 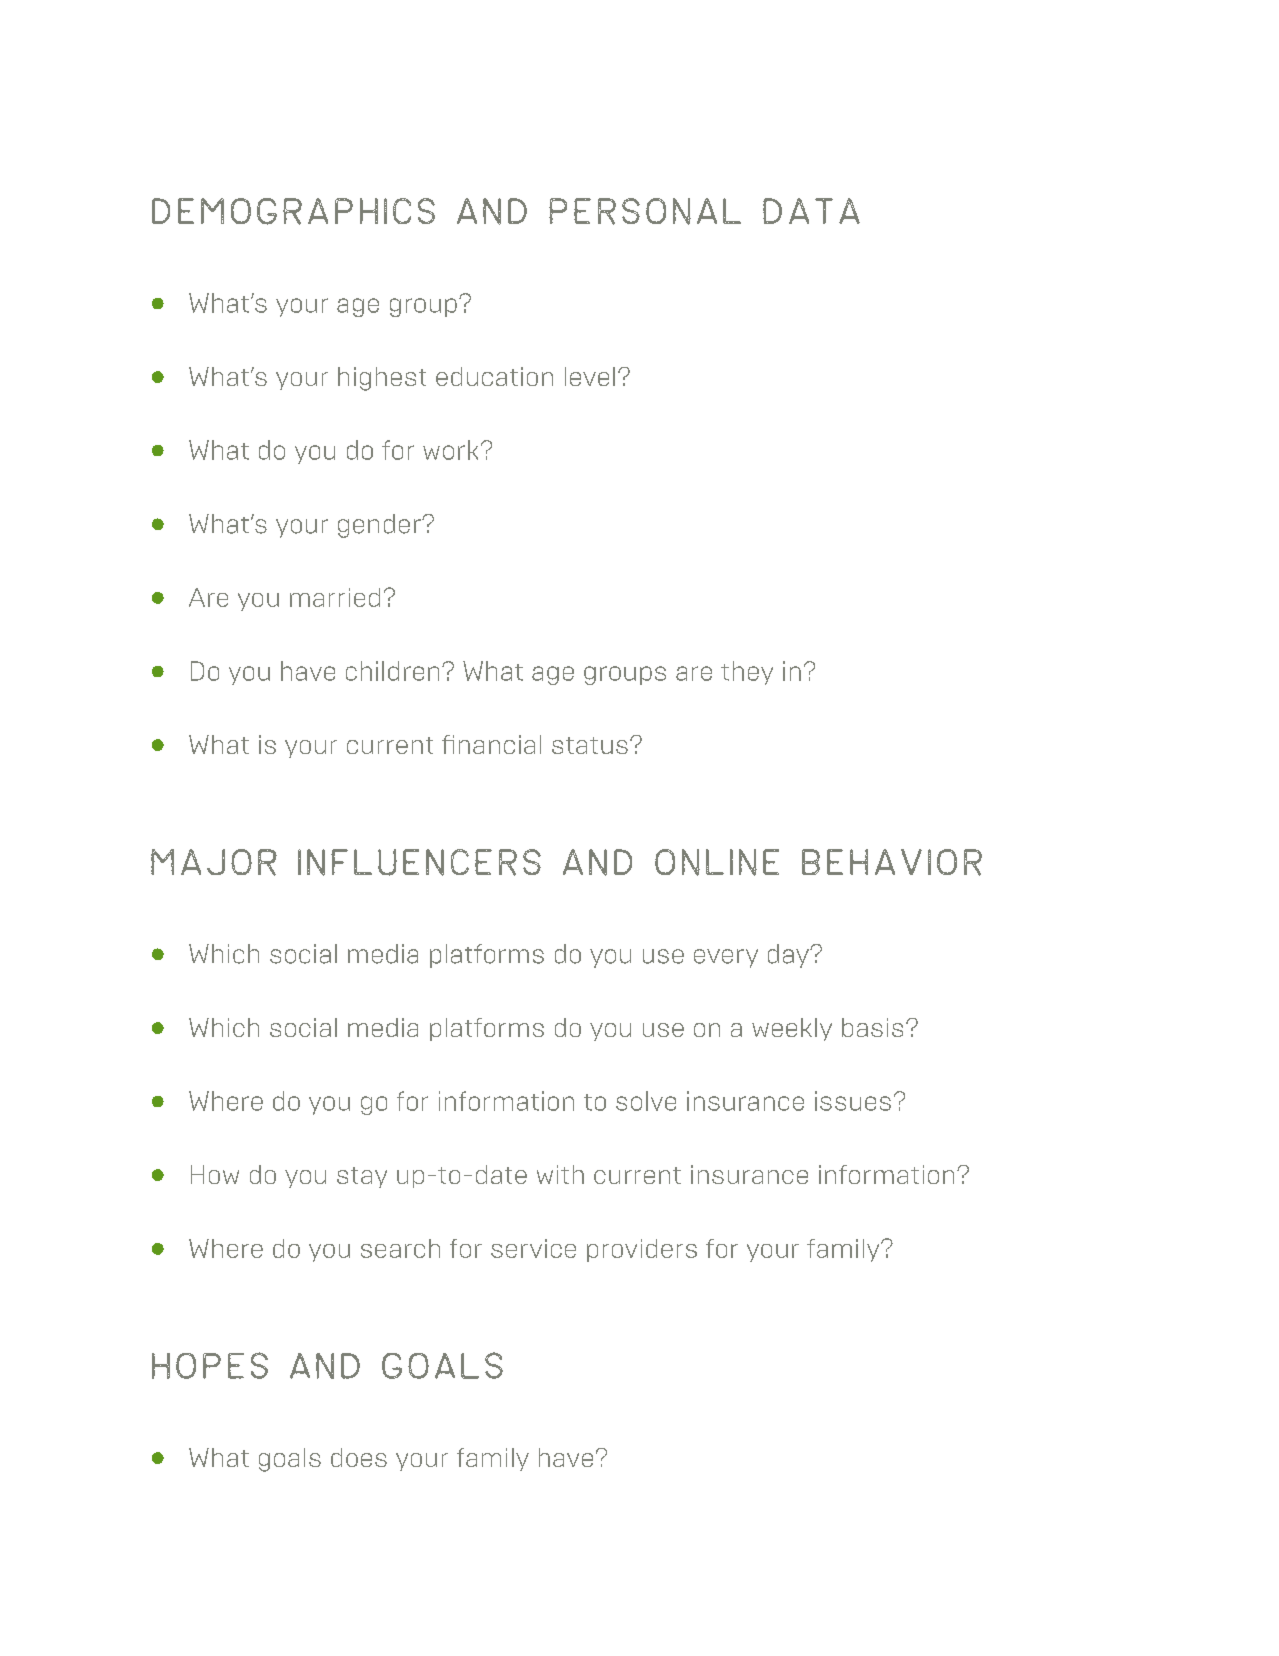 What do you see at coordinates (359, 1457) in the image?
I see `does` at bounding box center [359, 1457].
